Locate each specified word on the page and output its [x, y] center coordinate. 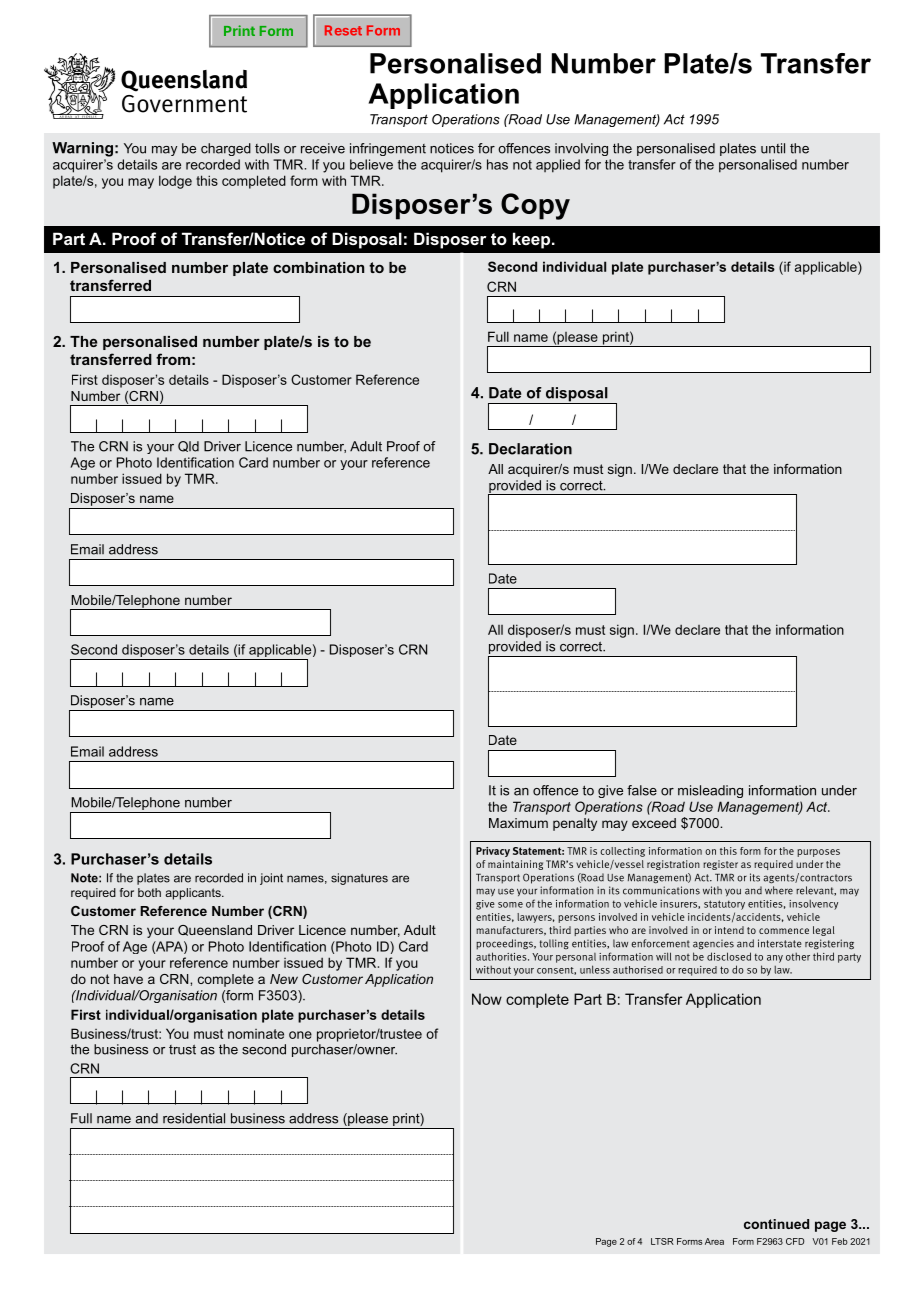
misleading [710, 791]
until [773, 148]
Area [714, 1241]
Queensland [215, 930]
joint [271, 879]
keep [533, 240]
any [775, 959]
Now [487, 999]
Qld [188, 446]
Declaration [530, 449]
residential [194, 1118]
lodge [175, 182]
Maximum [518, 823]
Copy [535, 206]
